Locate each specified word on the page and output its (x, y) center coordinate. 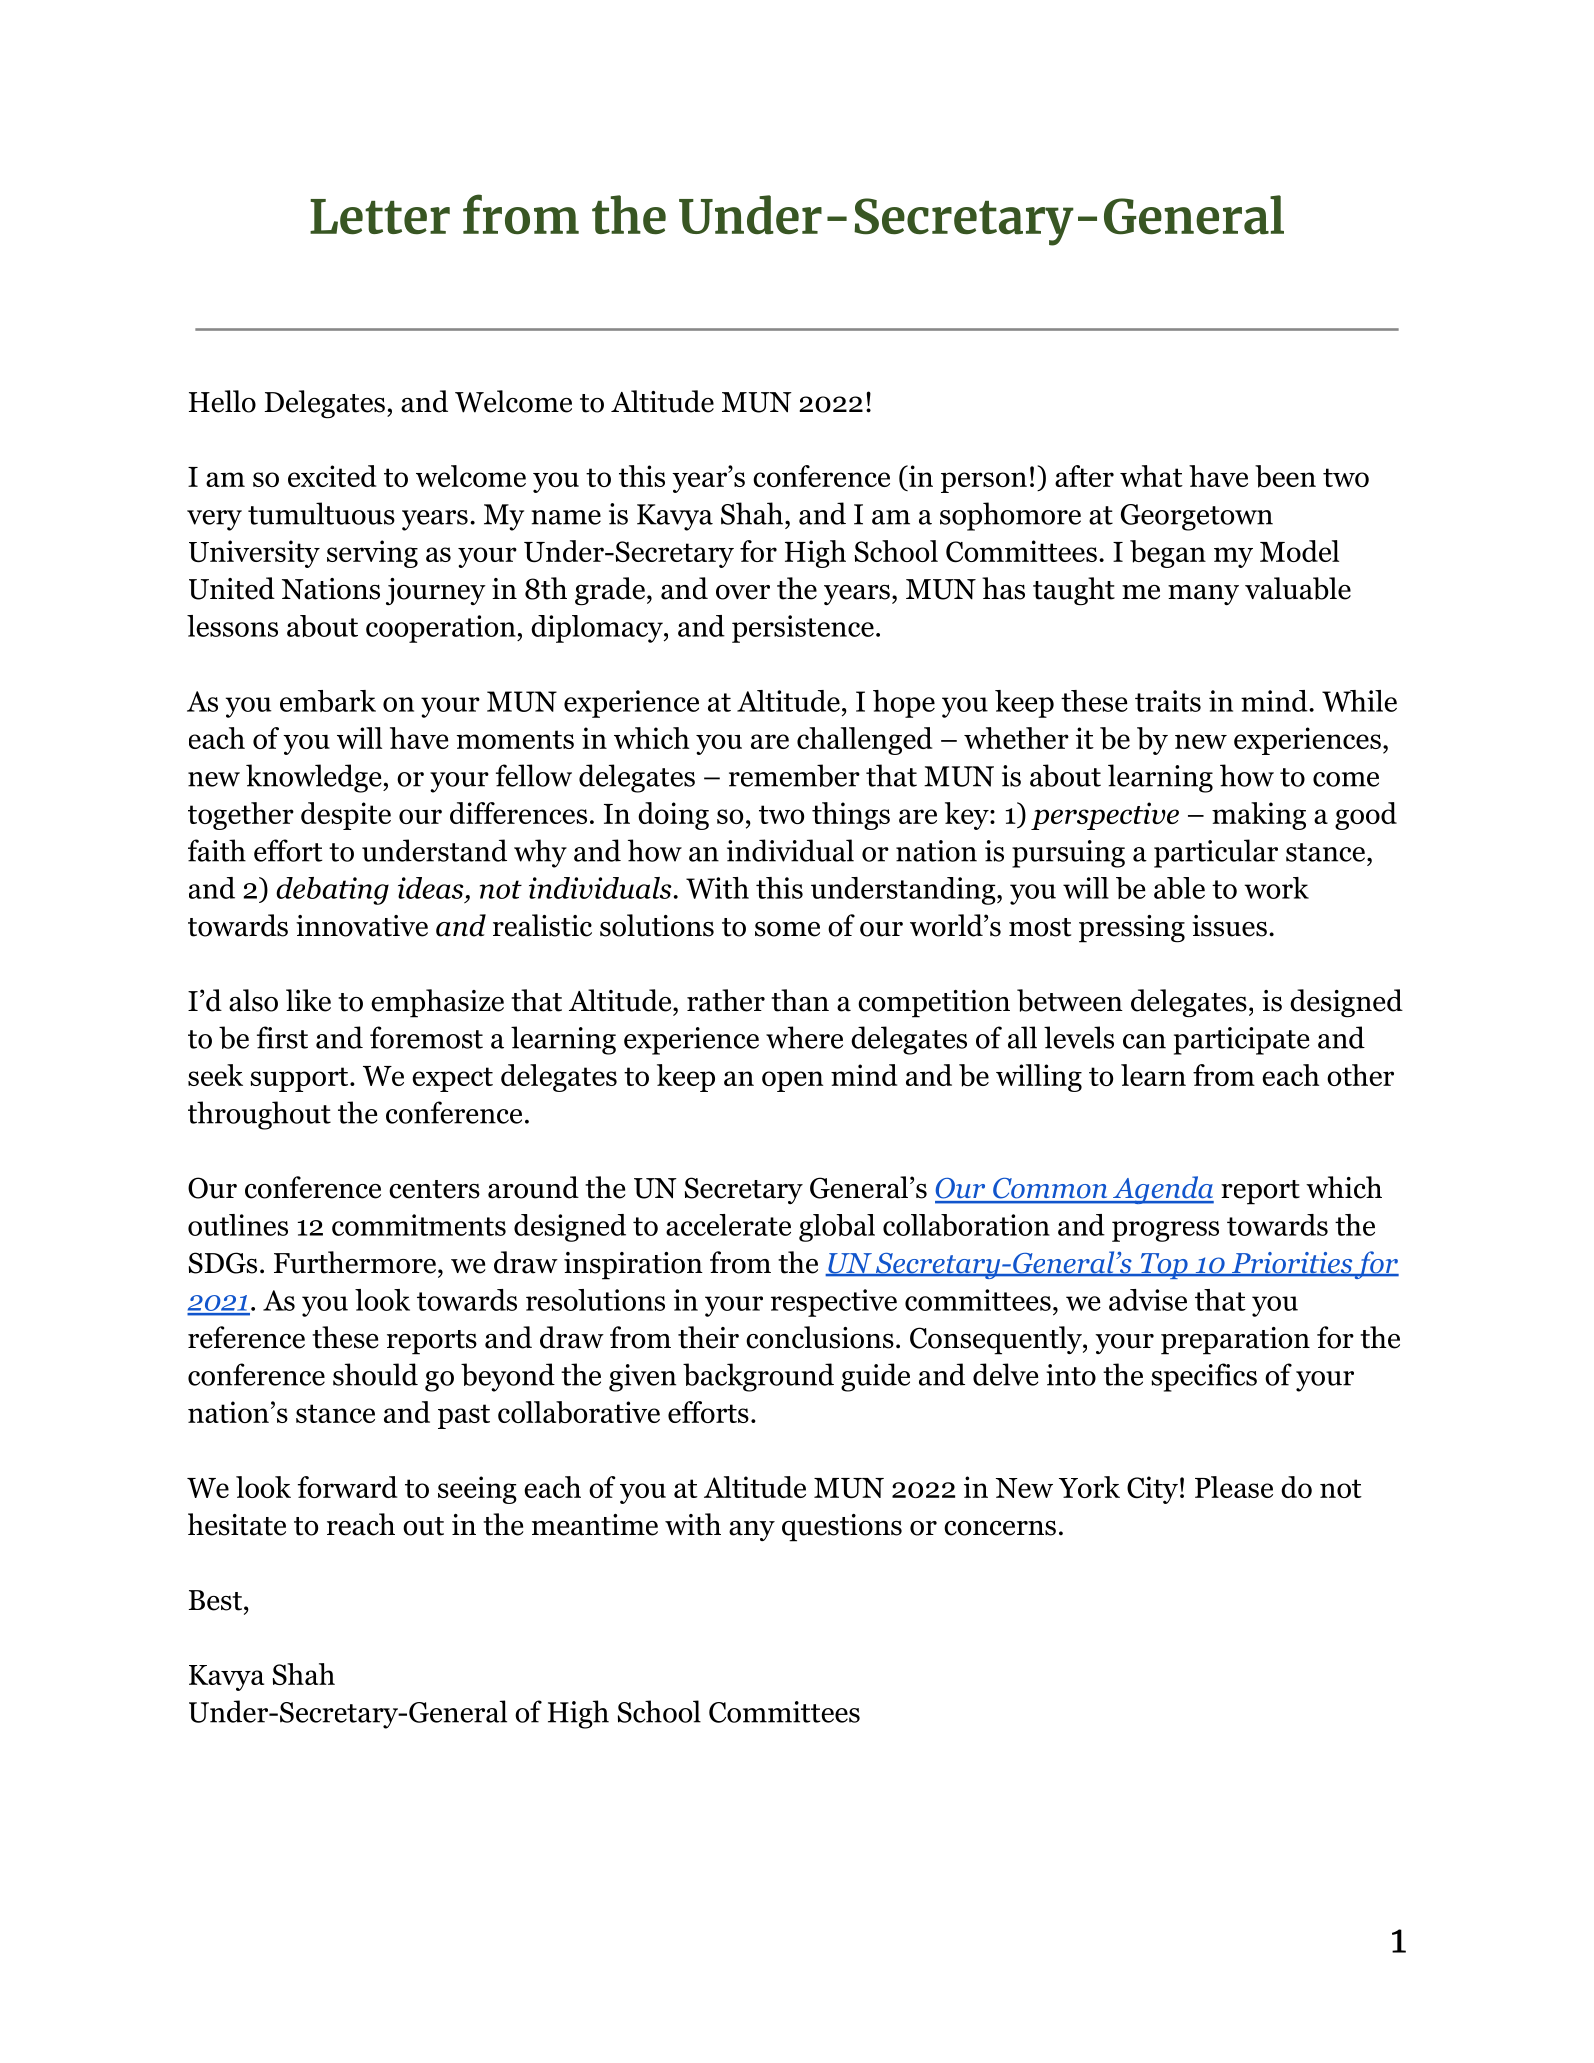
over (743, 592)
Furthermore (355, 1262)
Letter (380, 217)
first (282, 1037)
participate (1242, 1041)
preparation (1235, 1341)
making (1259, 816)
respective (834, 1303)
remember (794, 775)
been (1285, 476)
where (804, 1037)
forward (348, 1487)
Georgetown (1197, 517)
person (984, 482)
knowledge (315, 778)
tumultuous (321, 513)
